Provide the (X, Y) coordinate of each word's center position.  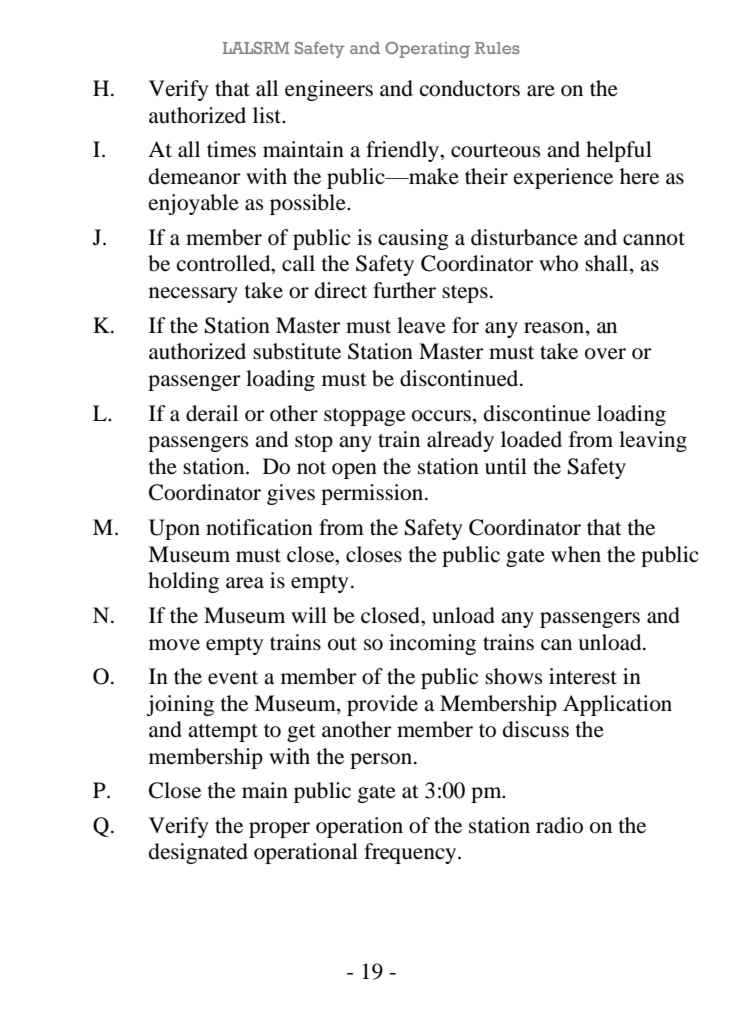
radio (559, 825)
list (268, 115)
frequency (411, 853)
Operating (427, 50)
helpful (619, 151)
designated (198, 853)
